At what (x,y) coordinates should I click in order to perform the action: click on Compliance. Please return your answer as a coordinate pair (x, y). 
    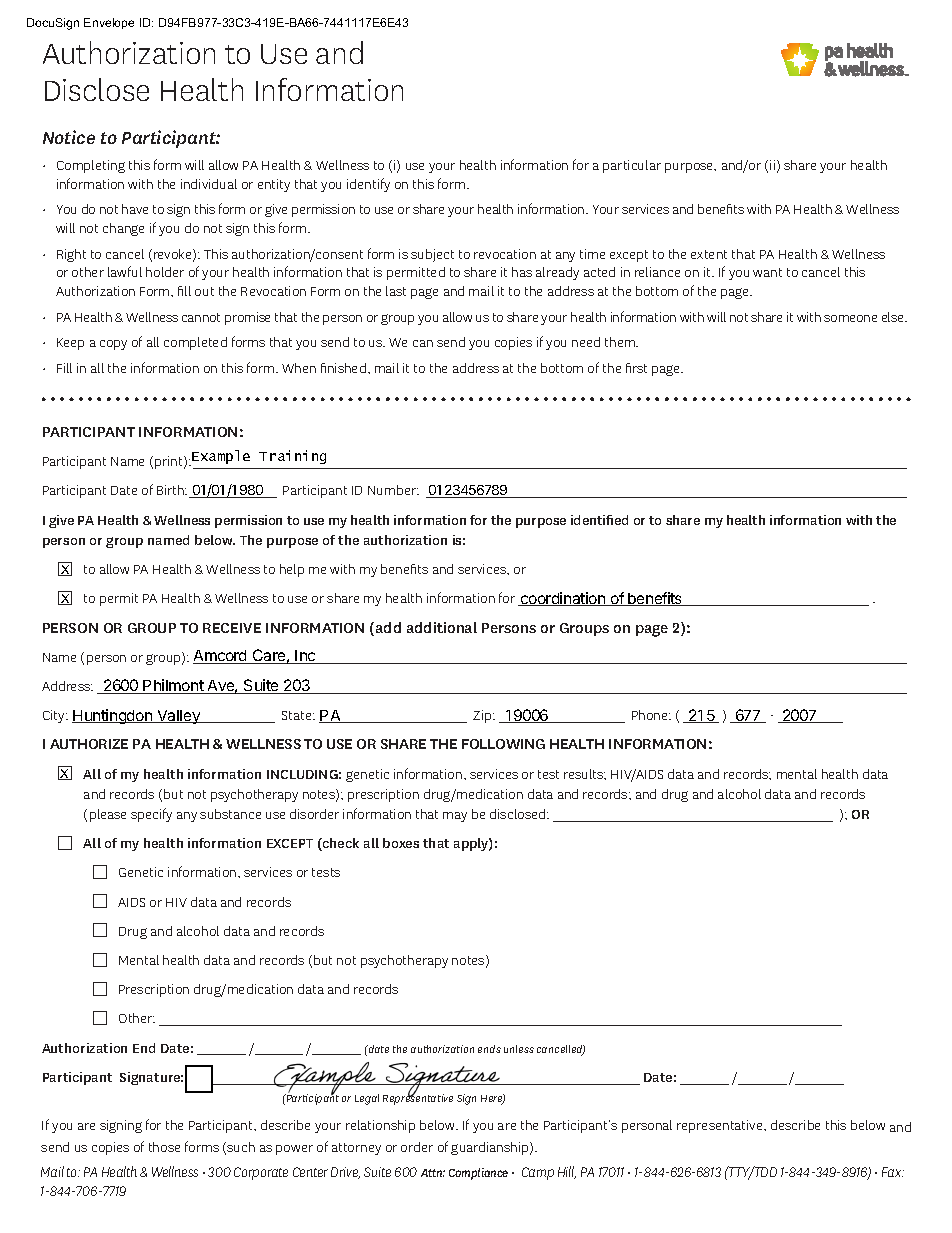
    Looking at the image, I should click on (478, 1174).
